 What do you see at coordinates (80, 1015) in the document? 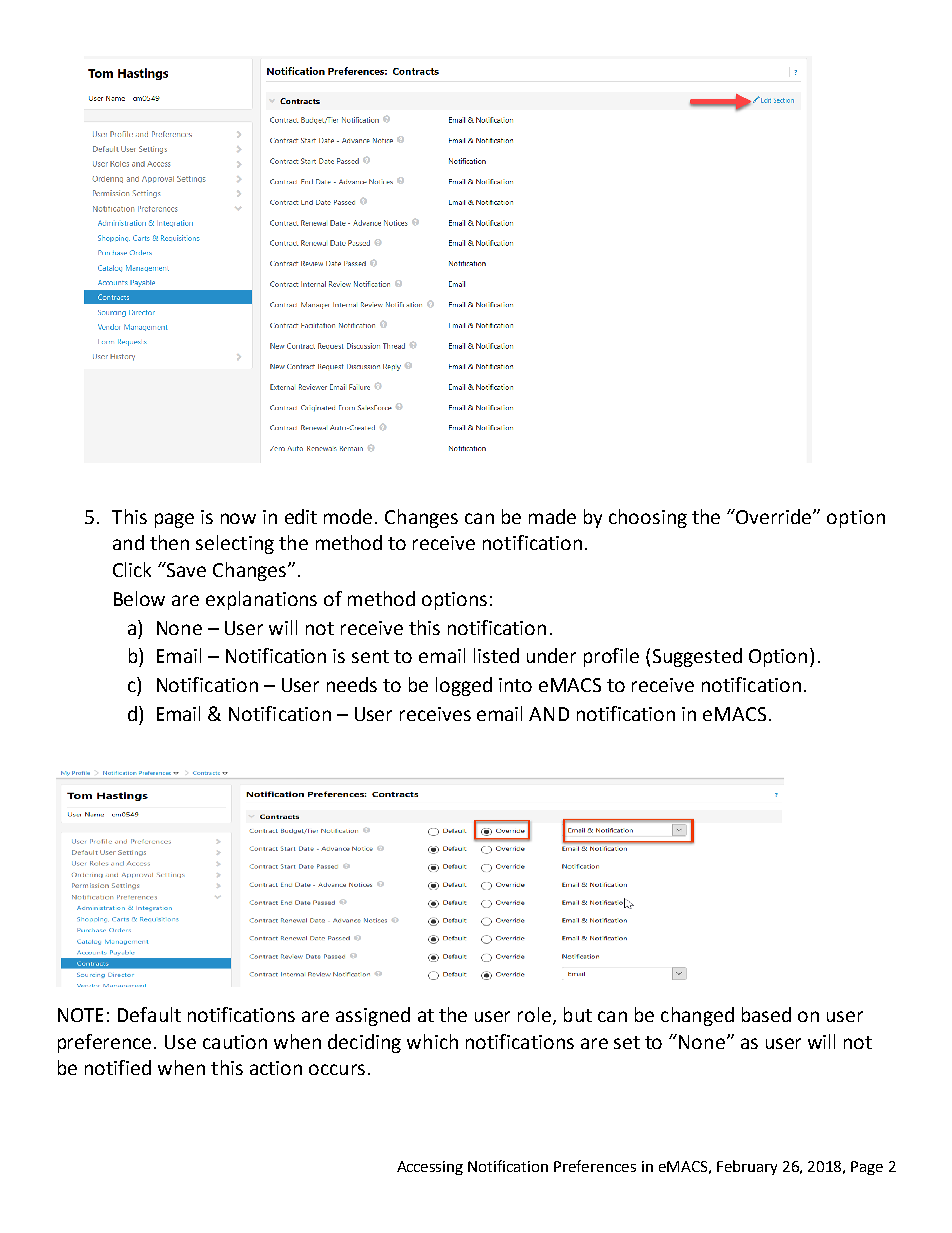
I see `NOTE` at bounding box center [80, 1015].
